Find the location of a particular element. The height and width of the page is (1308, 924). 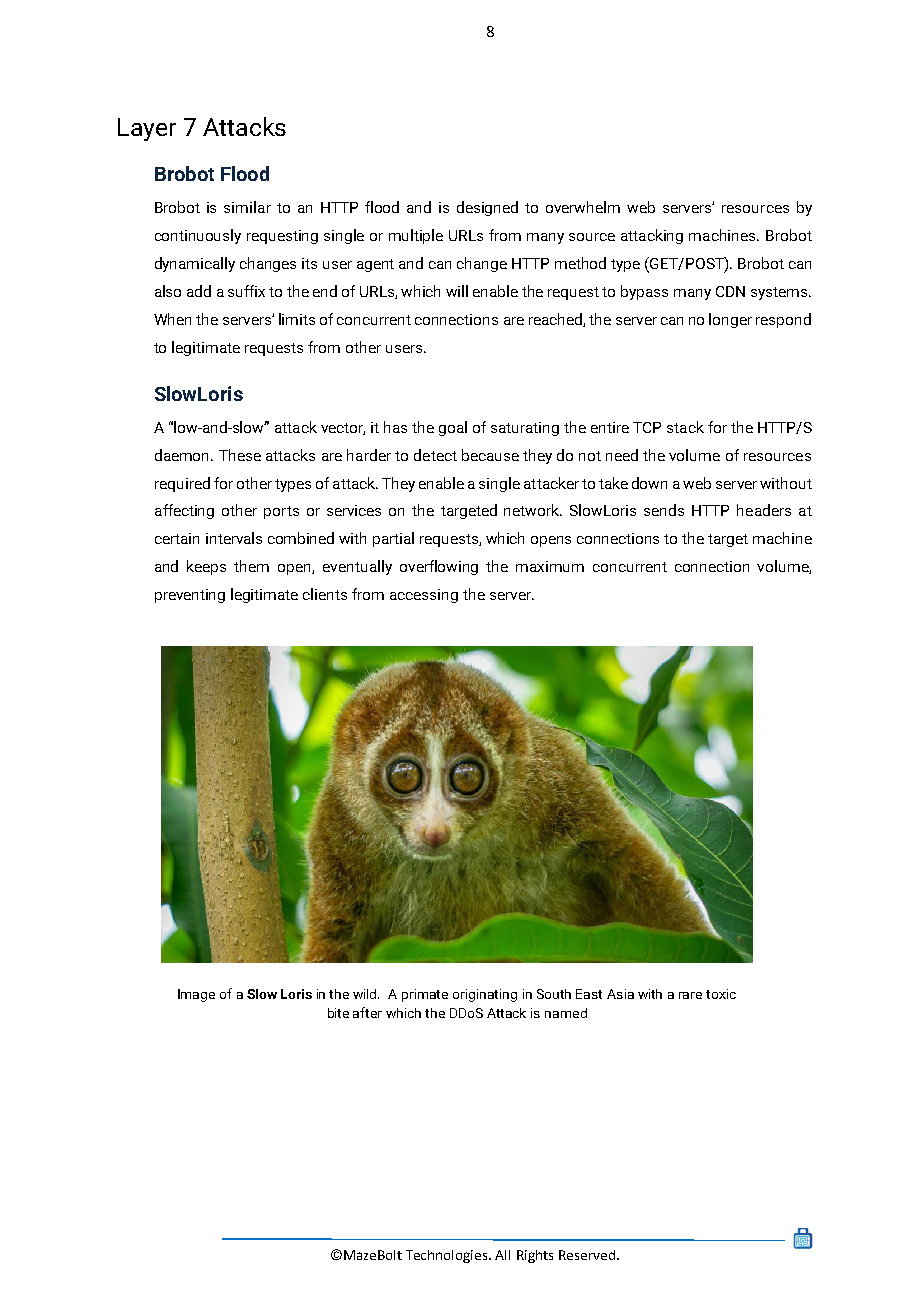

overwhelm is located at coordinates (583, 207).
